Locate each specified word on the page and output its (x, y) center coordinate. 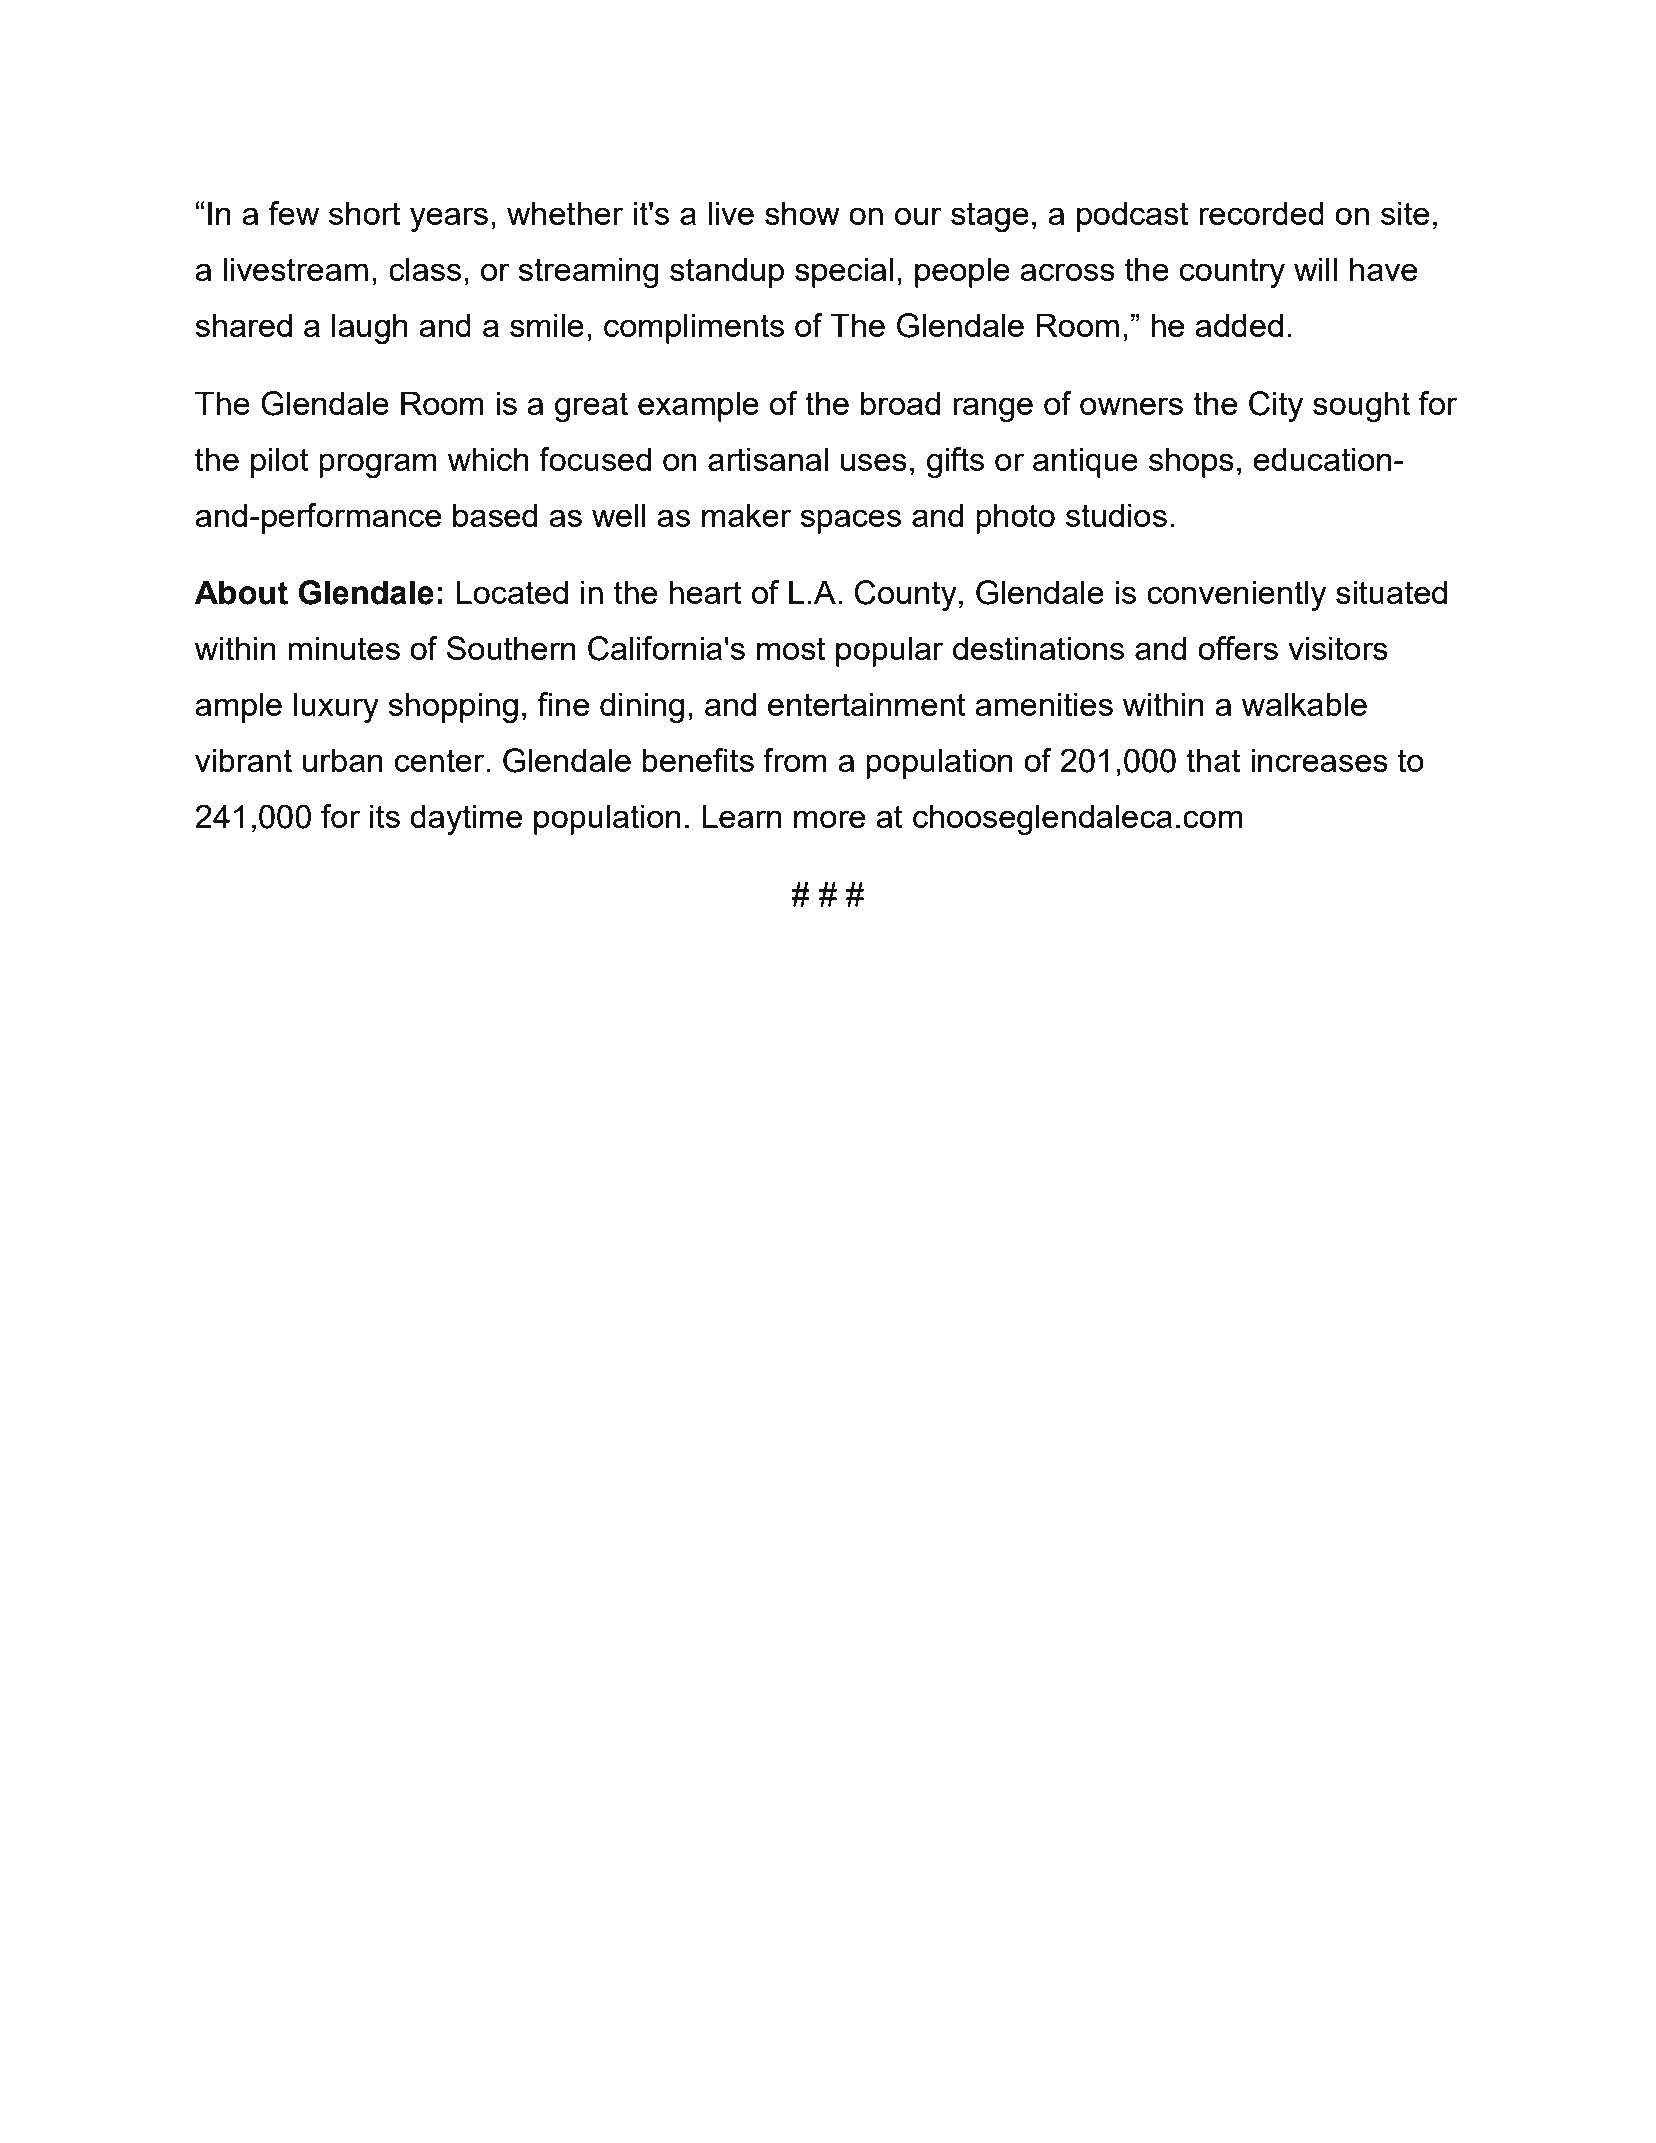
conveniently (1236, 595)
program (378, 465)
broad (900, 403)
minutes (344, 648)
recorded (1261, 213)
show (802, 213)
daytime (466, 819)
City (1276, 406)
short (364, 213)
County (906, 595)
